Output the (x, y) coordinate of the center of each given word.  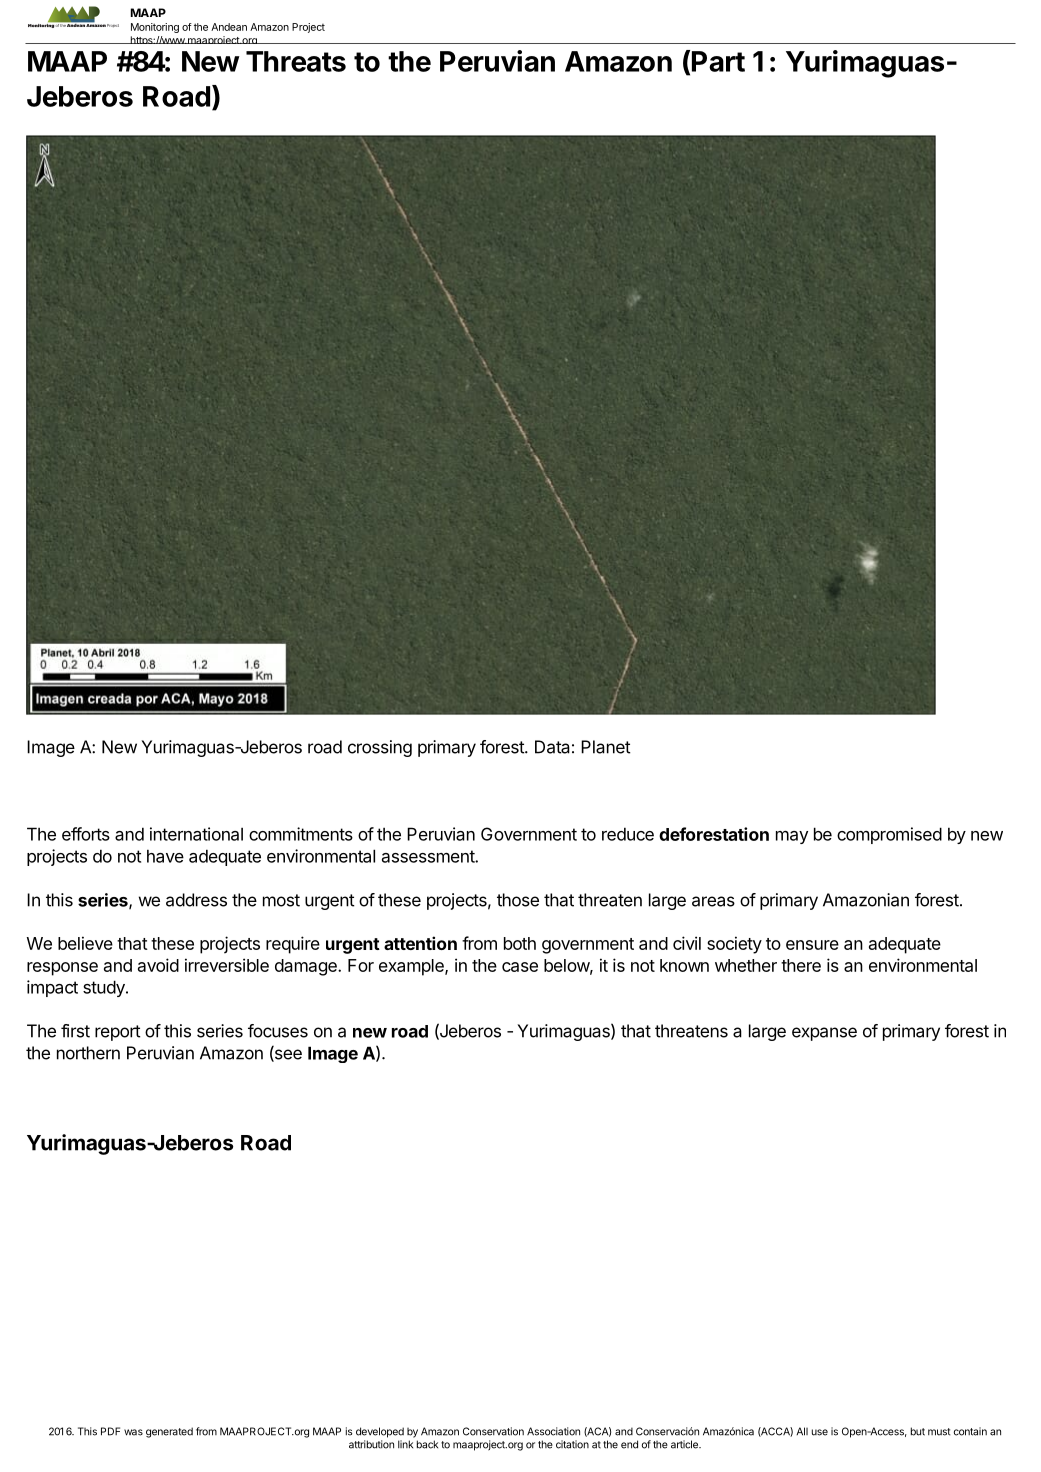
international (196, 834)
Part (718, 61)
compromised (889, 835)
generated (169, 1432)
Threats (296, 61)
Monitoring (155, 28)
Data (552, 747)
